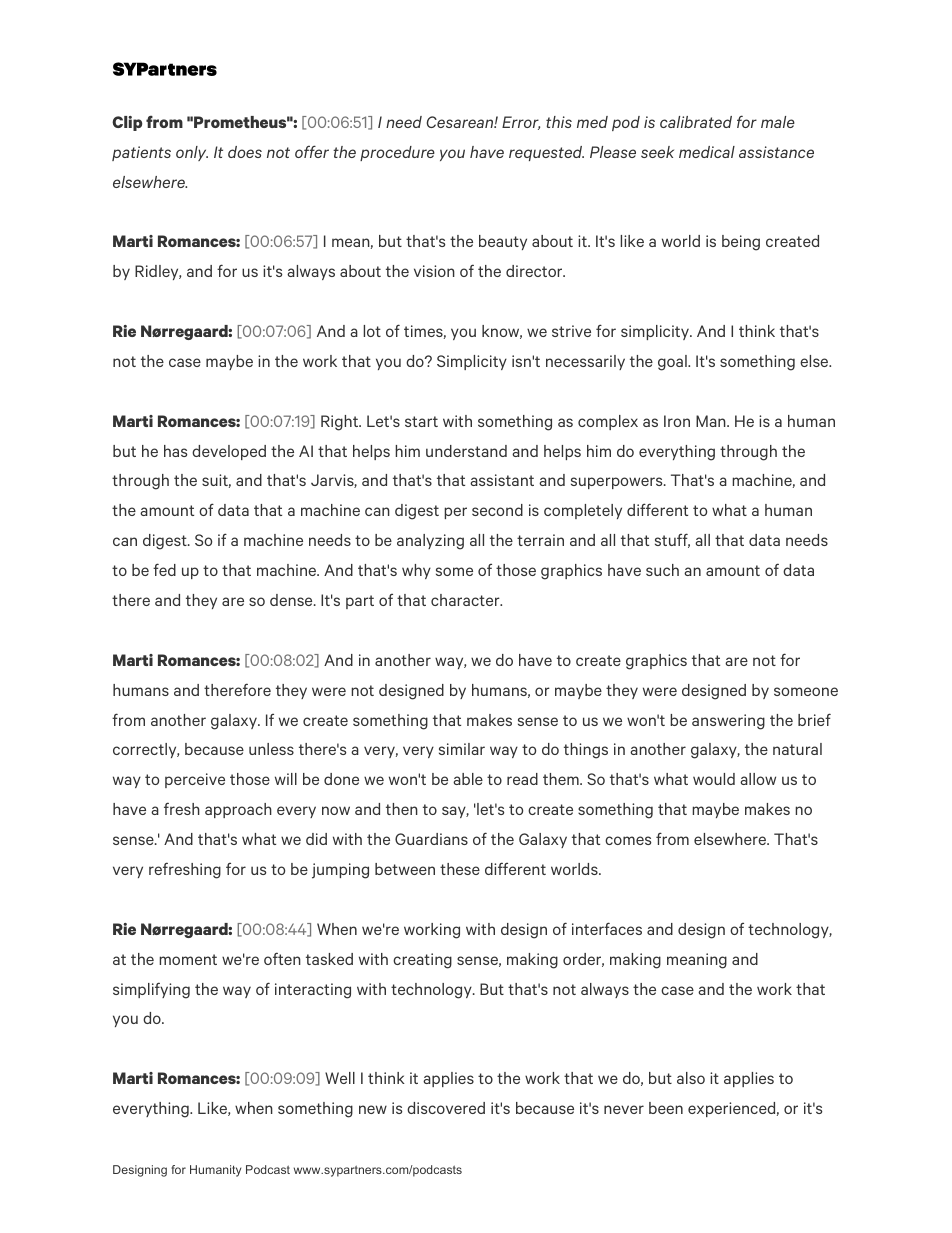 Image resolution: width=952 pixels, height=1233 pixels. Describe the element at coordinates (691, 1078) in the image. I see `also` at that location.
